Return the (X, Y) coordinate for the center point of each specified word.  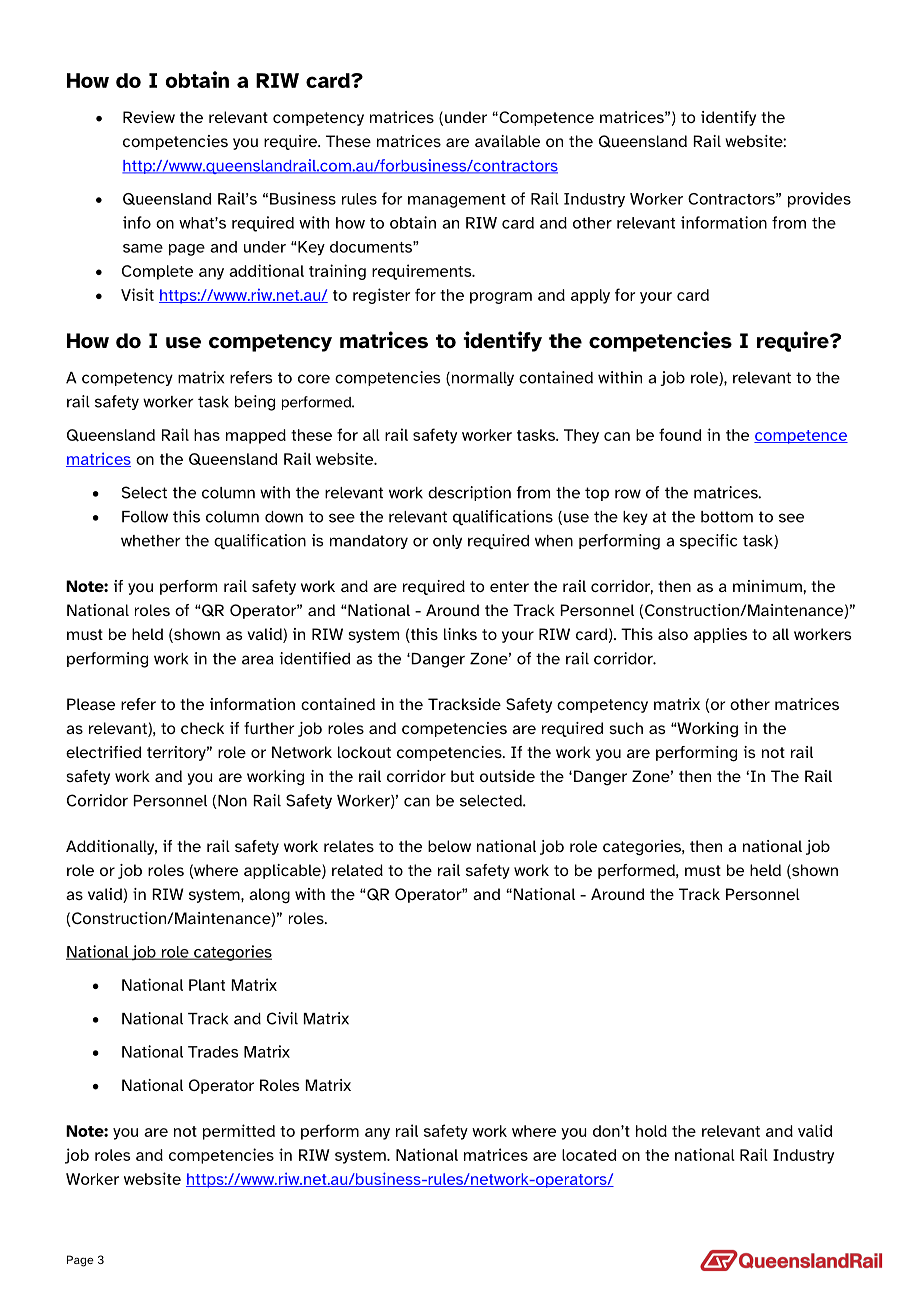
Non (231, 802)
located (589, 1155)
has (207, 435)
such (626, 728)
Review (149, 117)
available (507, 141)
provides (819, 200)
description (469, 493)
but (462, 776)
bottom (727, 517)
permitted (239, 1132)
